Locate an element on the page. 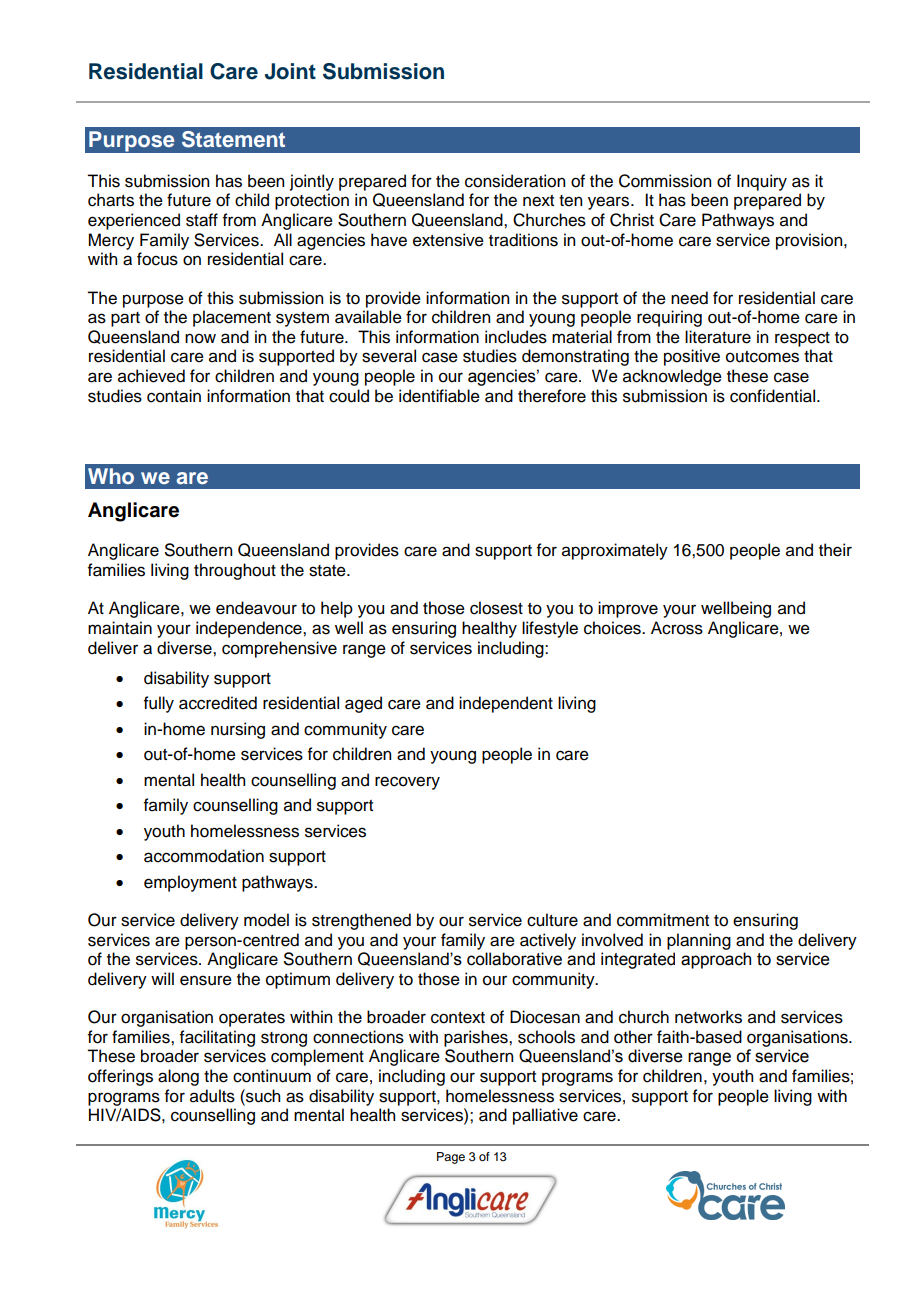 This document has width=924, height=1308. throughout is located at coordinates (235, 571).
